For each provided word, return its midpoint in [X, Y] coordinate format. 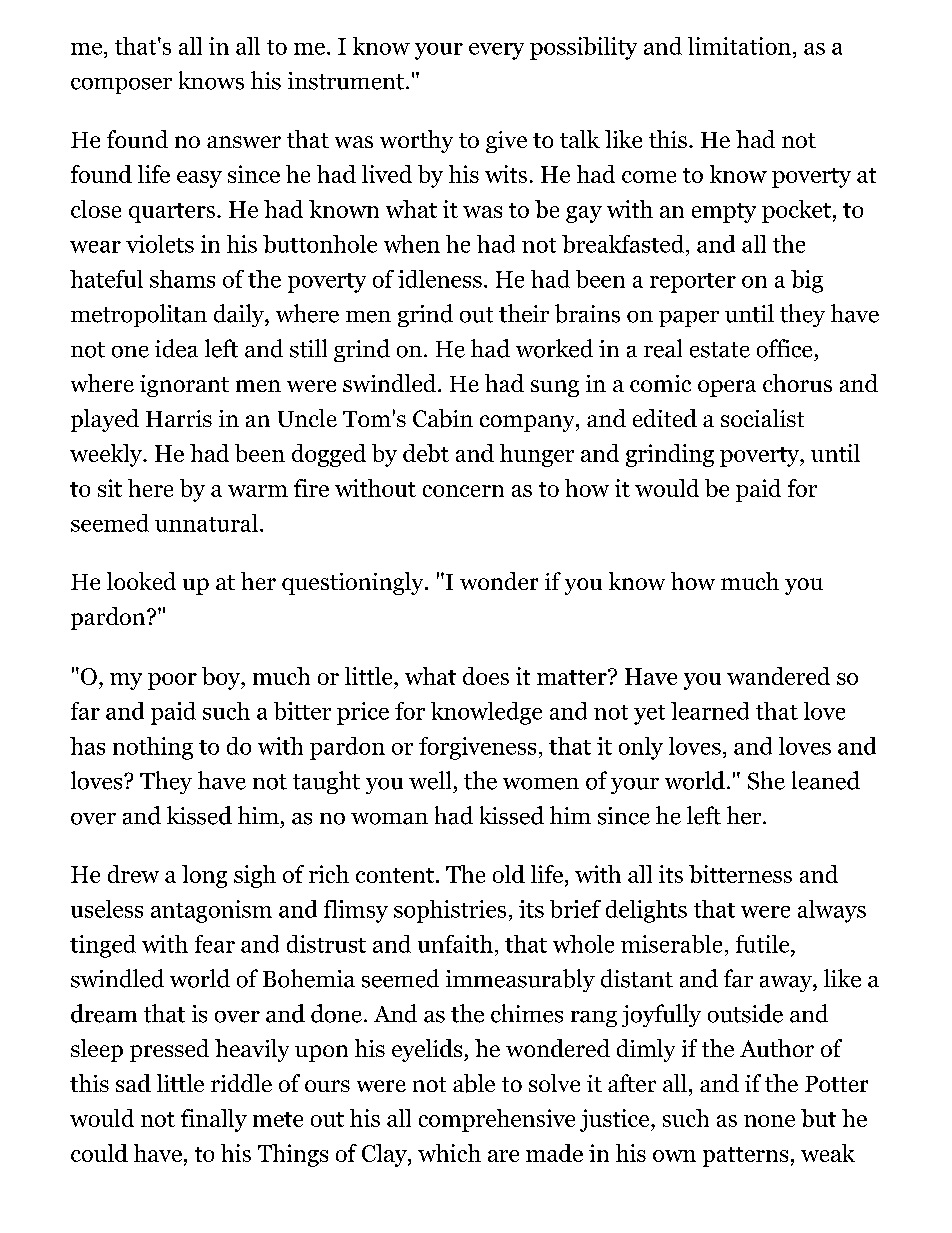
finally [214, 1120]
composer [121, 86]
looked [141, 581]
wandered [778, 676]
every [496, 51]
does [486, 676]
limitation [739, 46]
